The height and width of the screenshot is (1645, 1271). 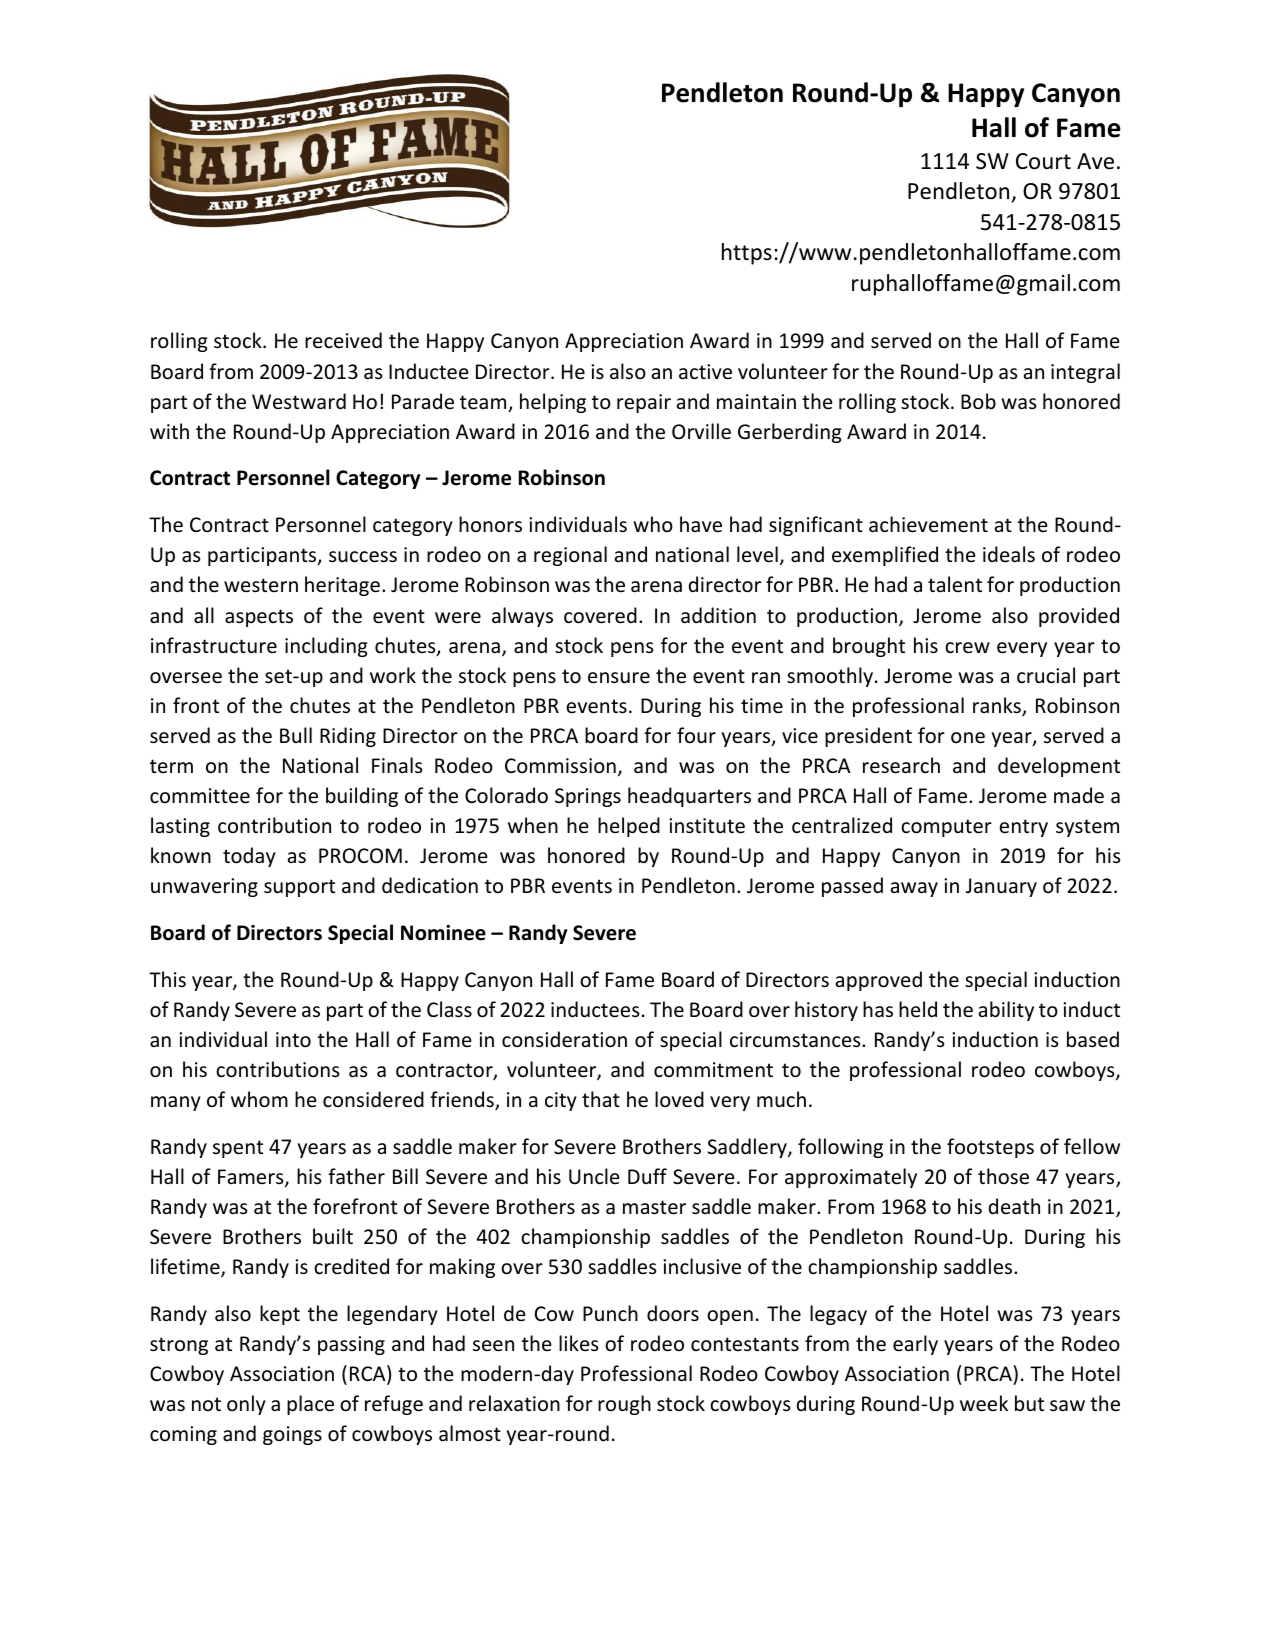 What do you see at coordinates (955, 584) in the screenshot?
I see `talent` at bounding box center [955, 584].
